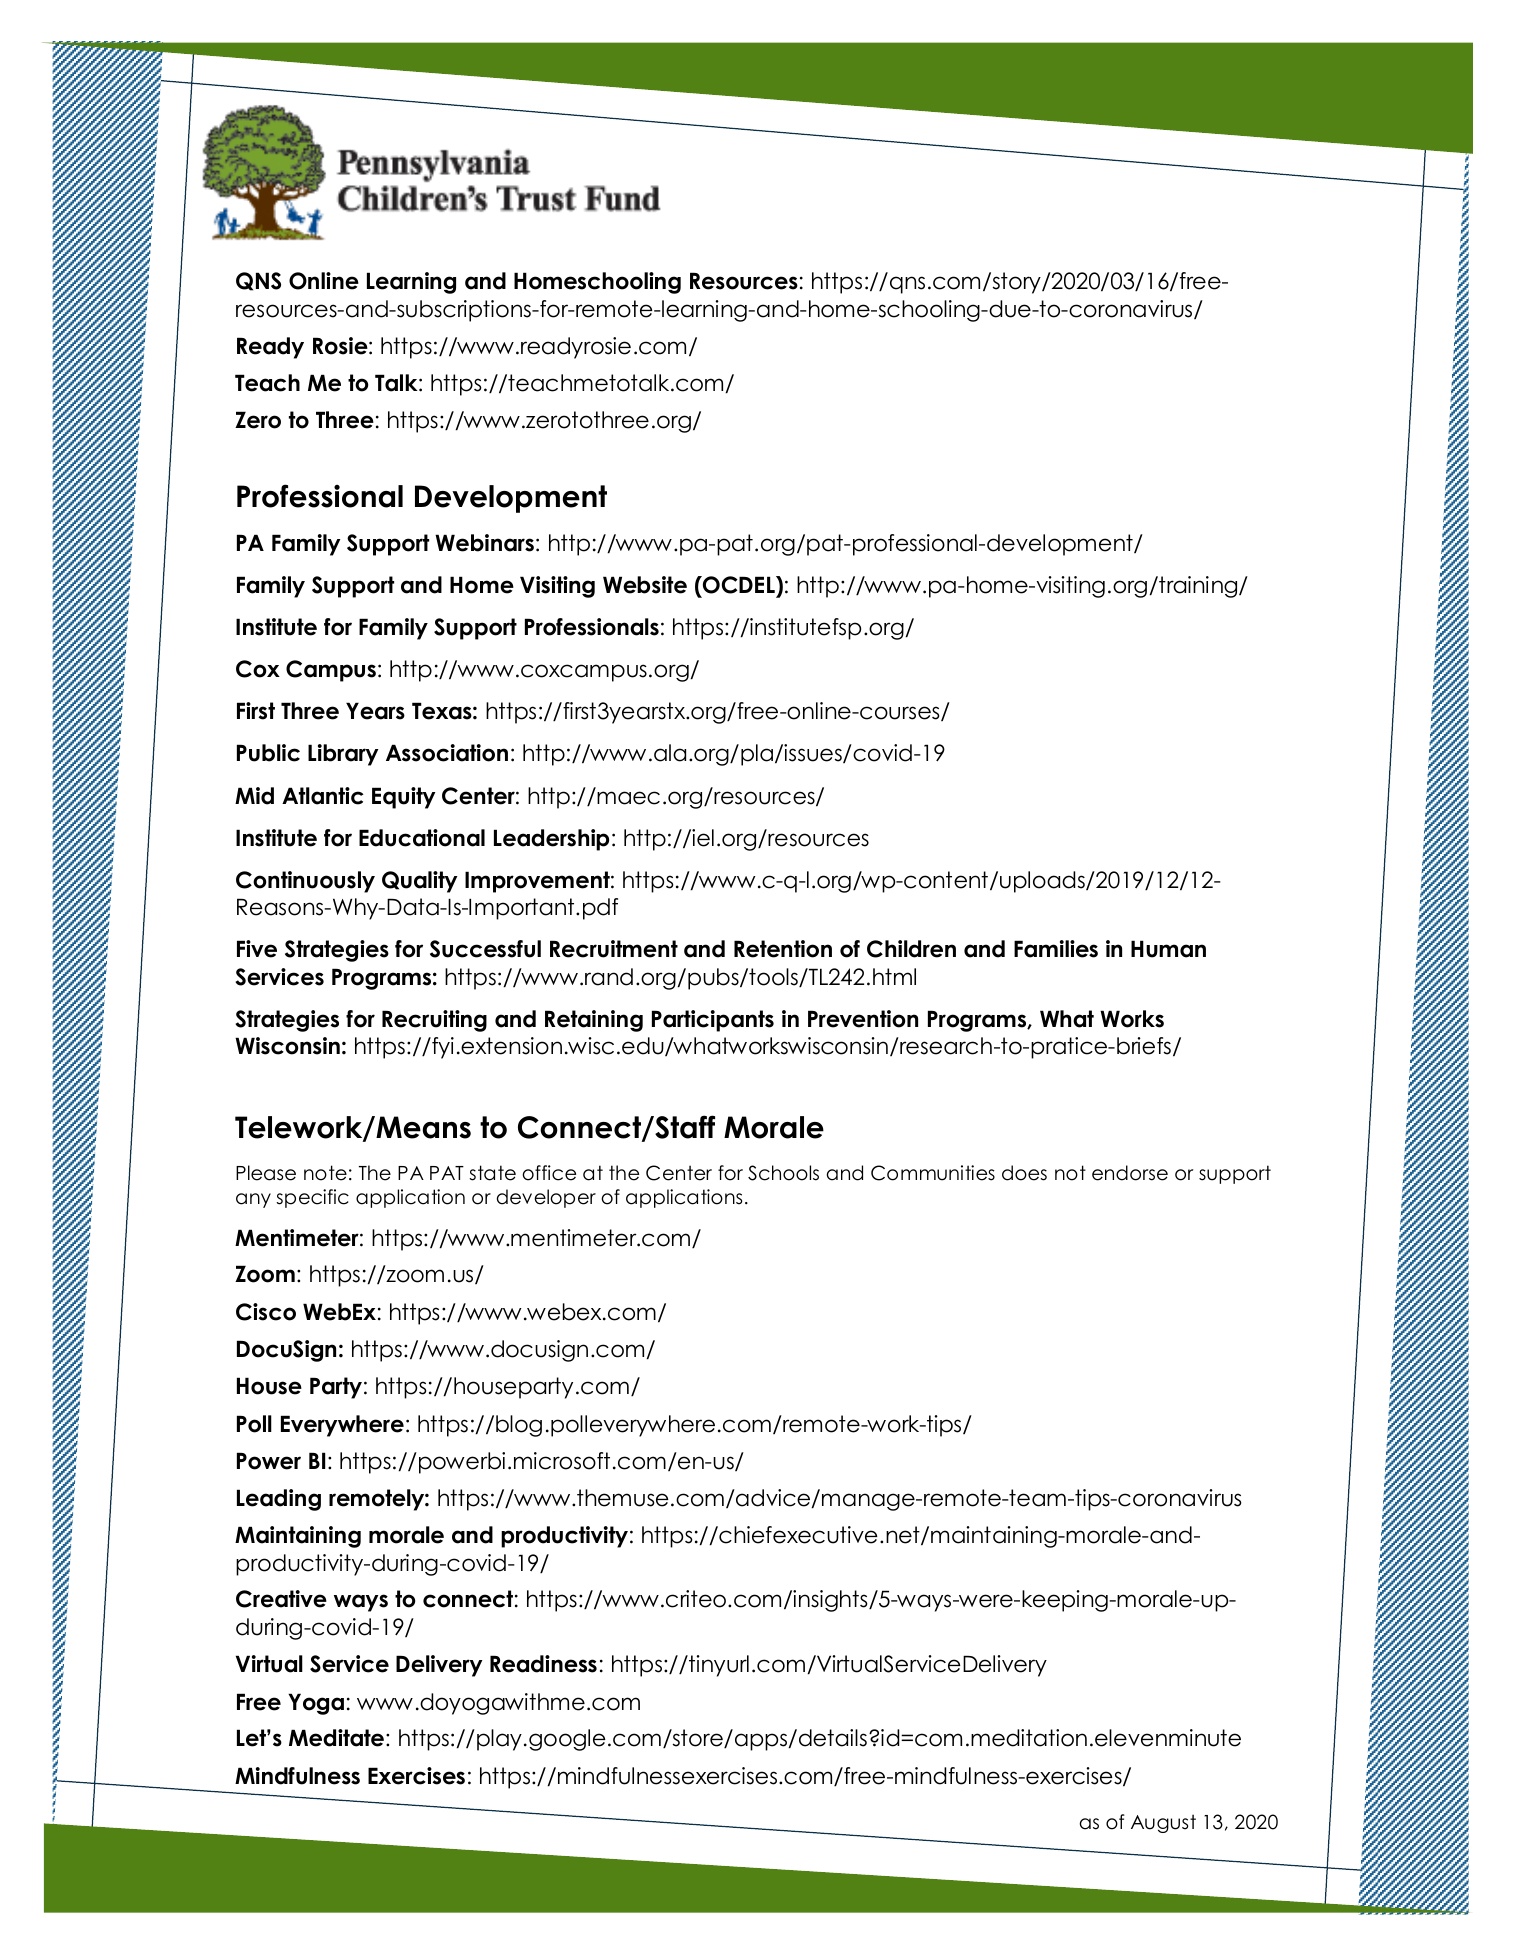 The height and width of the image is (1960, 1514). What do you see at coordinates (645, 585) in the image?
I see `Website` at bounding box center [645, 585].
